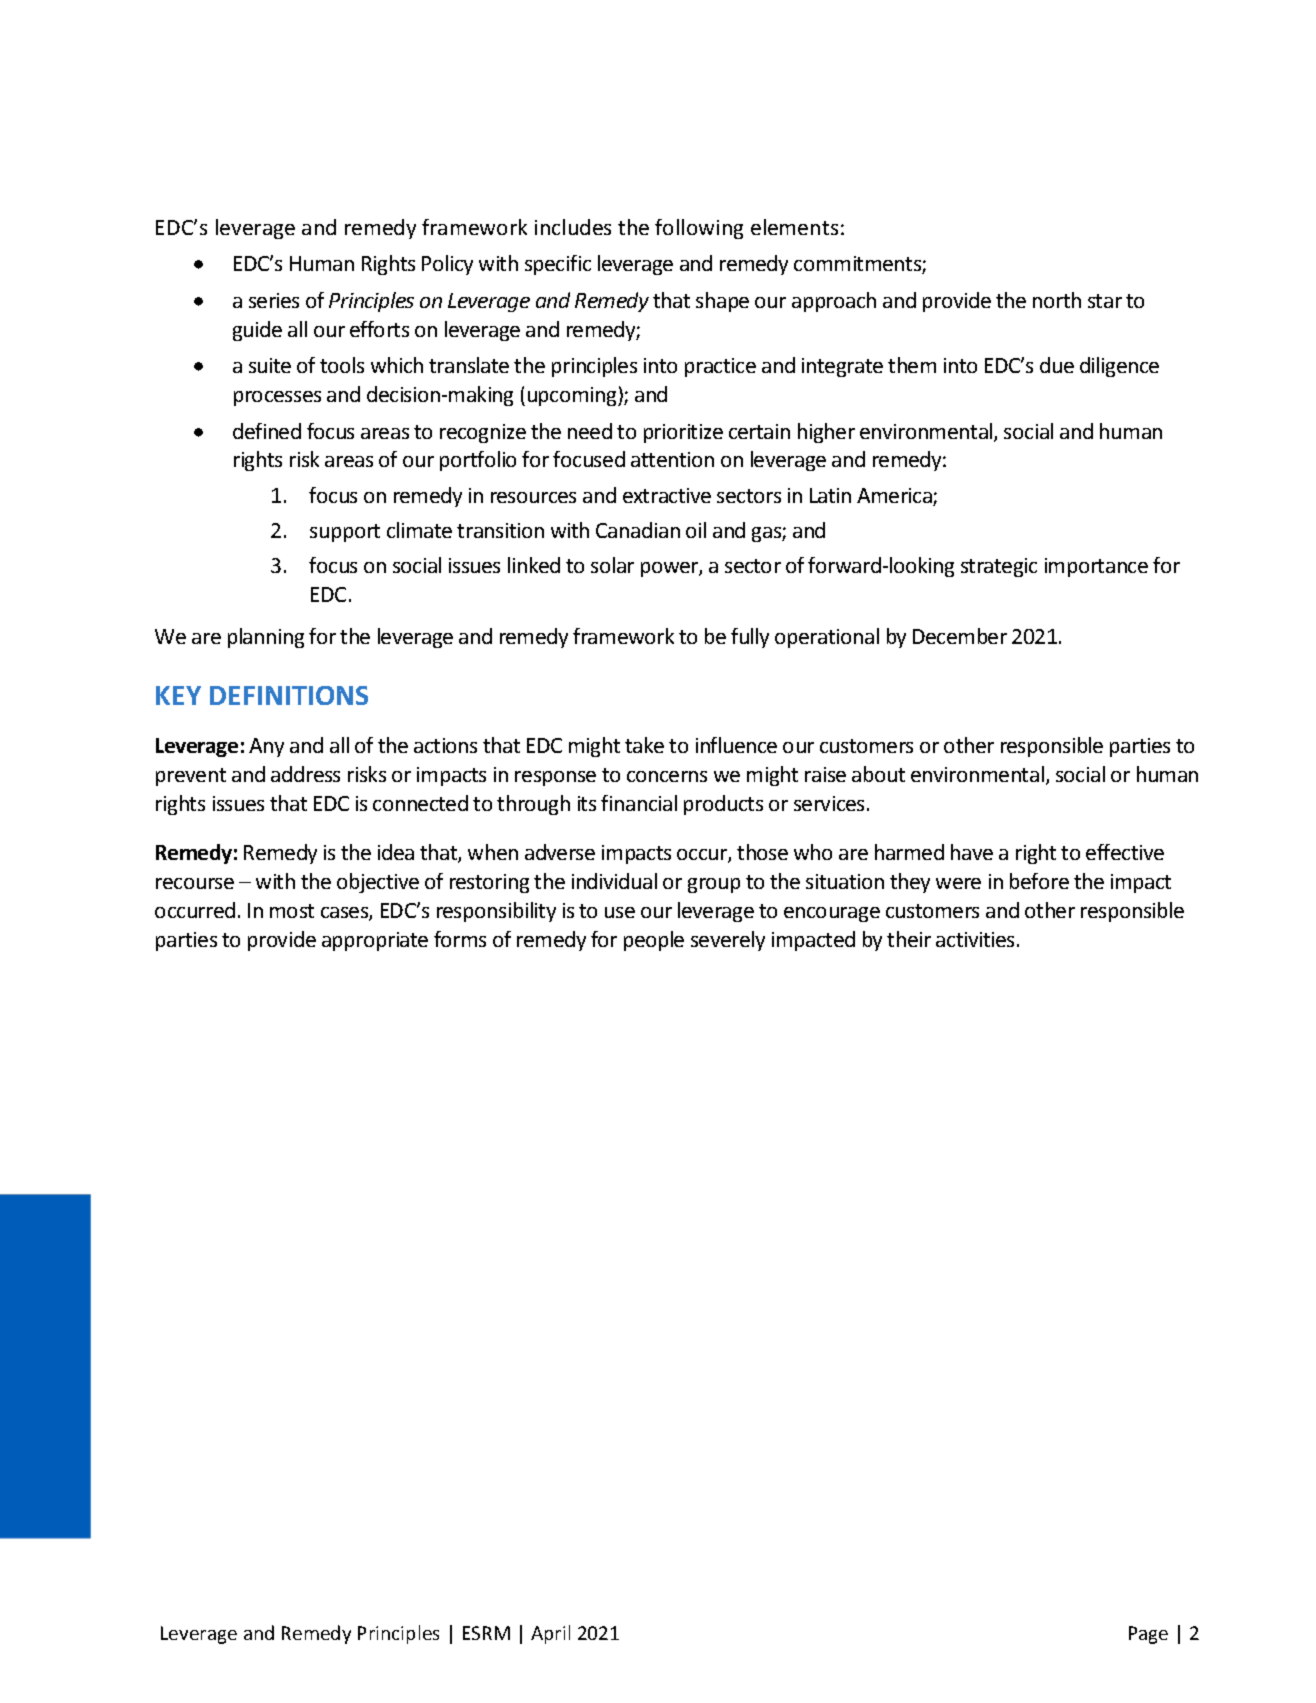 The width and height of the screenshot is (1316, 1703). Describe the element at coordinates (960, 636) in the screenshot. I see `December` at that location.
